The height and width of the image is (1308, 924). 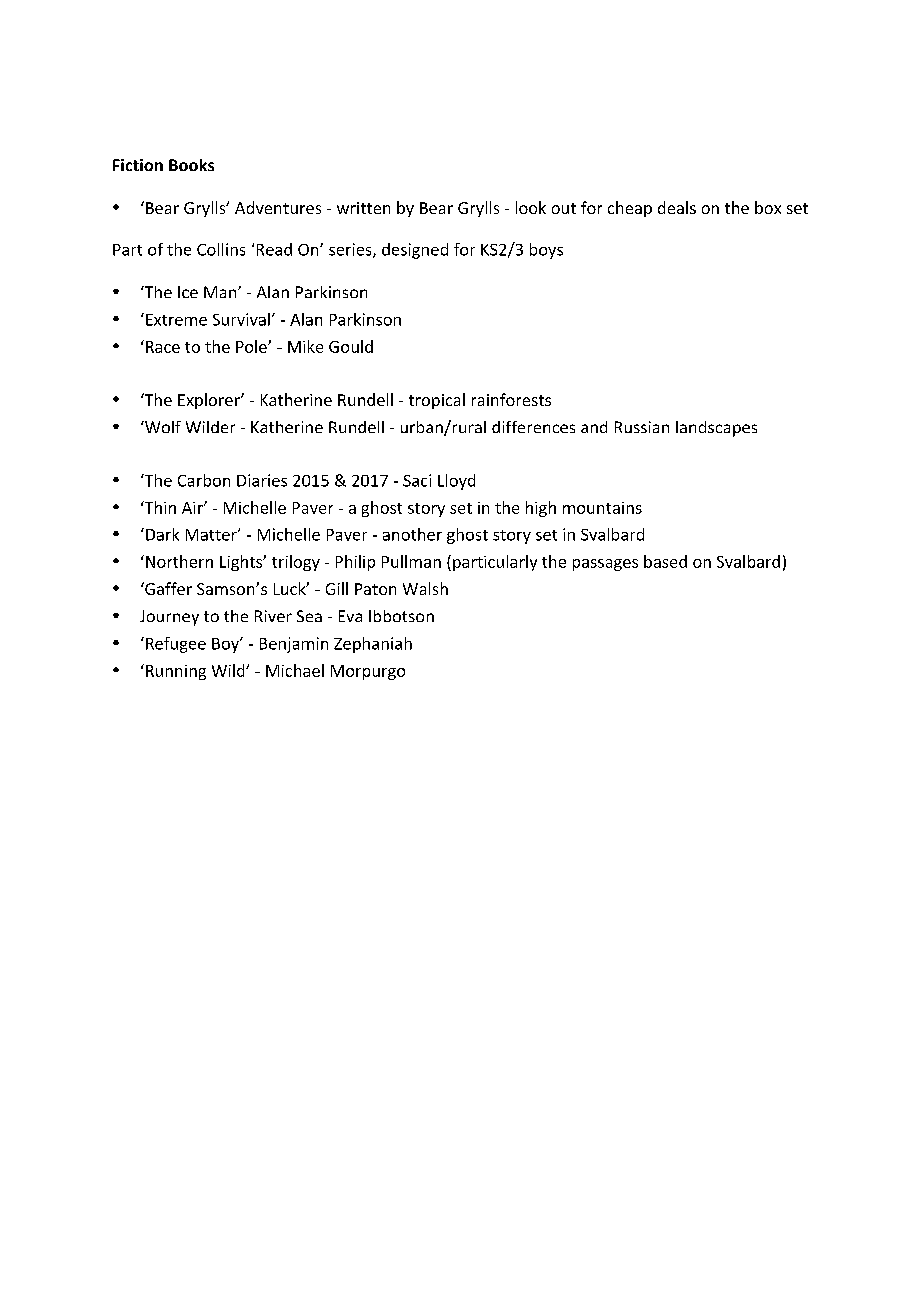 I want to click on Zephaniah, so click(x=373, y=645).
